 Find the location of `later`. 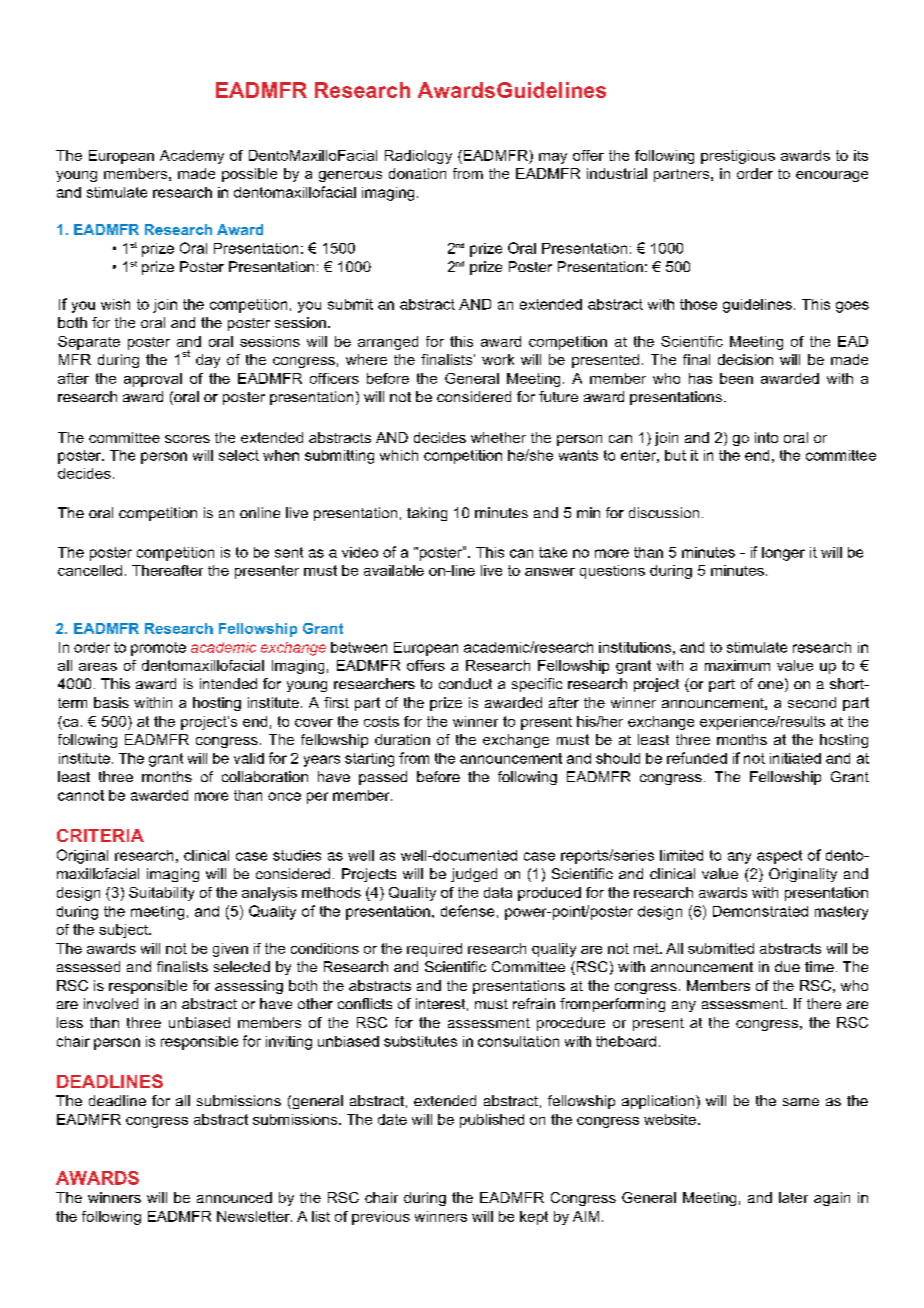

later is located at coordinates (793, 1197).
